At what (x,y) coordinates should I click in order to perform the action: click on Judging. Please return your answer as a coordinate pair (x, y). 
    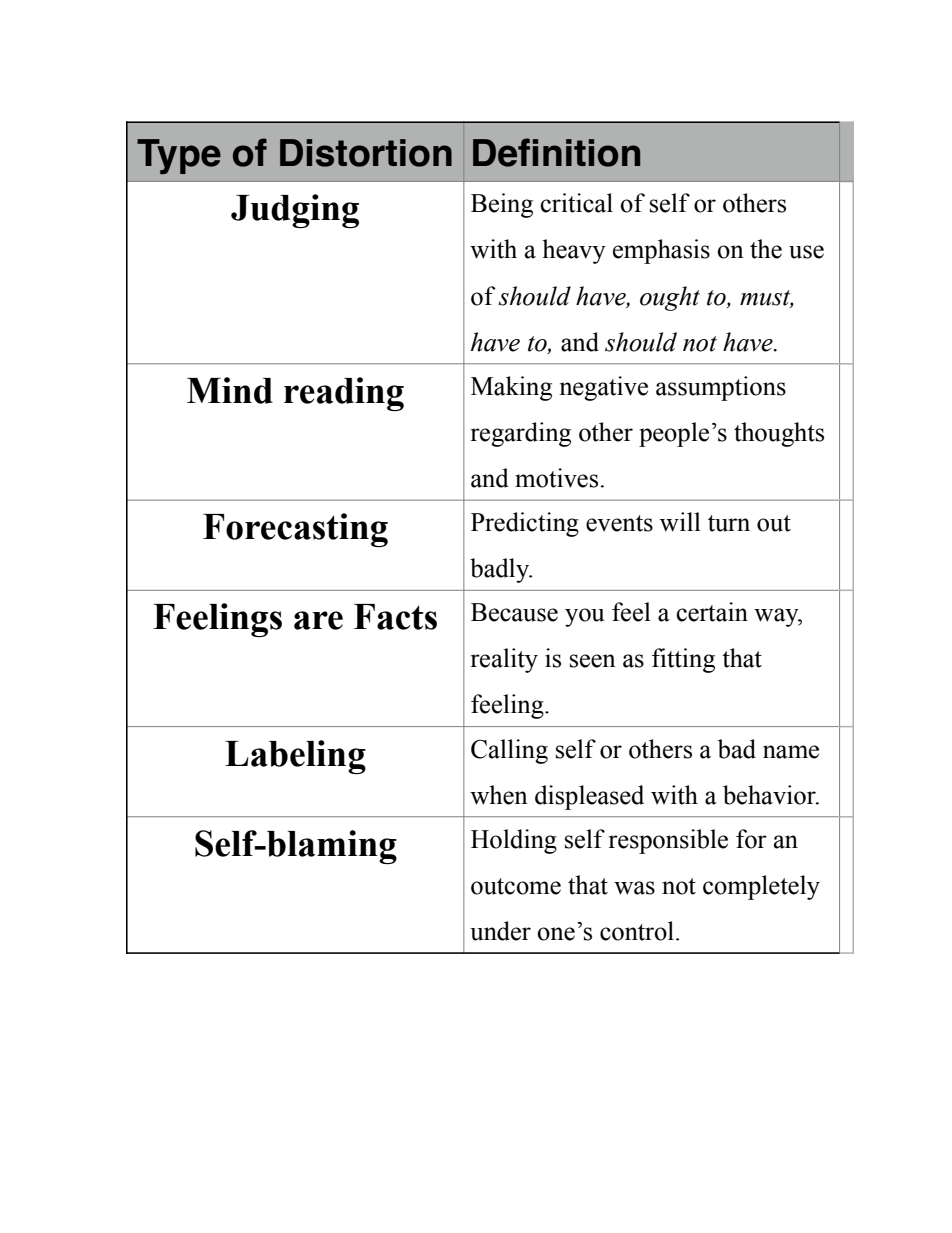
    Looking at the image, I should click on (295, 211).
